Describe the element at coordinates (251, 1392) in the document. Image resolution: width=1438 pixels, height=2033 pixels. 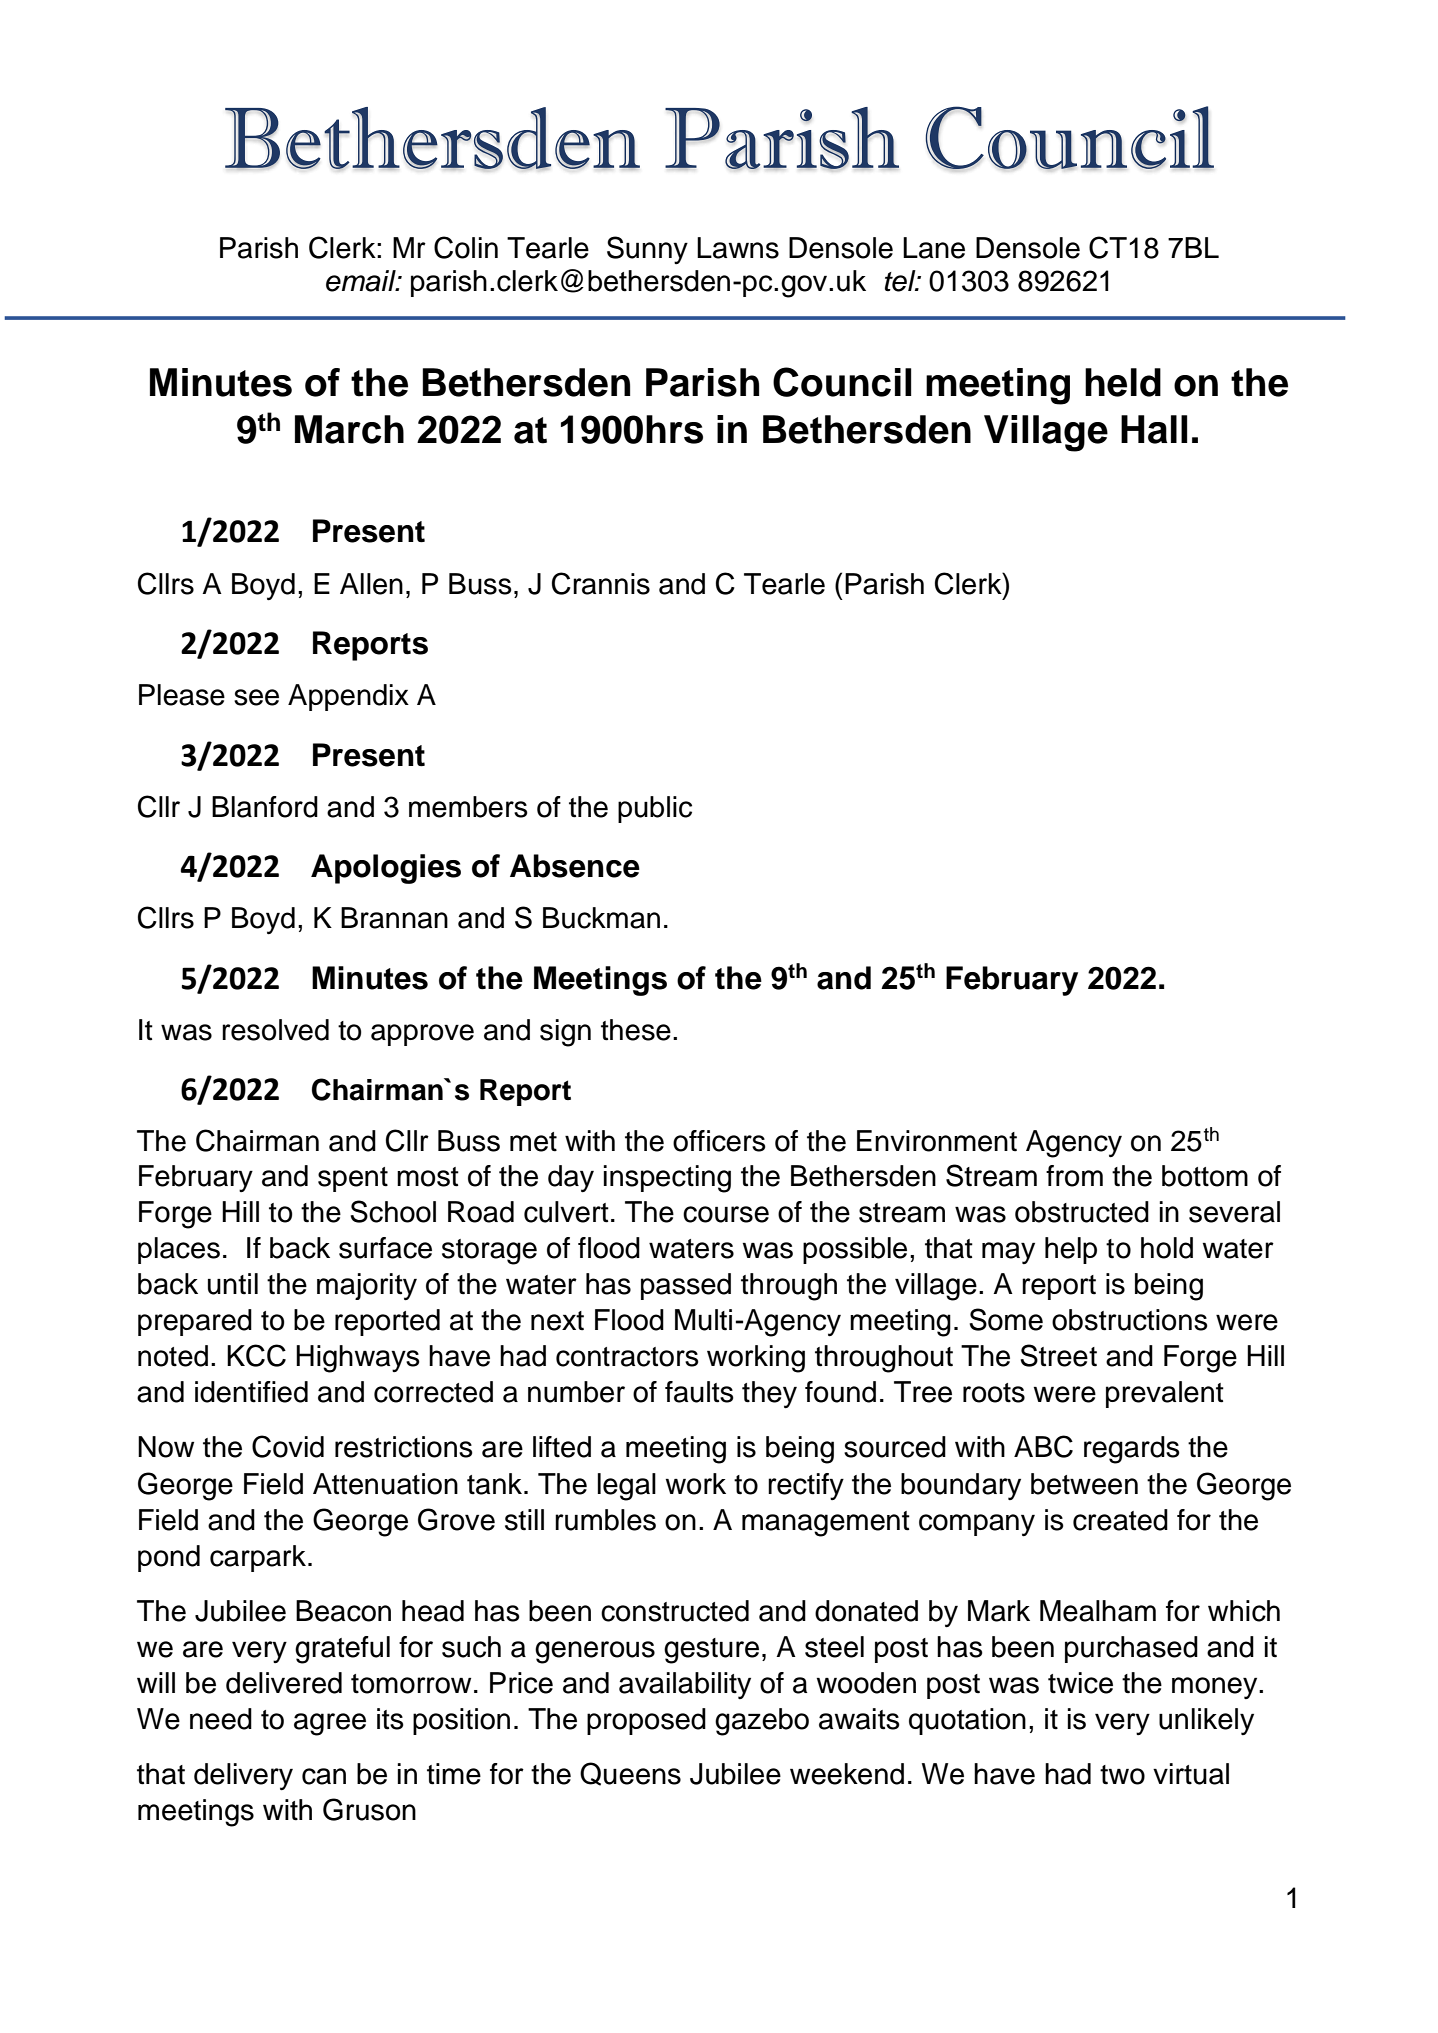
I see `identified` at that location.
